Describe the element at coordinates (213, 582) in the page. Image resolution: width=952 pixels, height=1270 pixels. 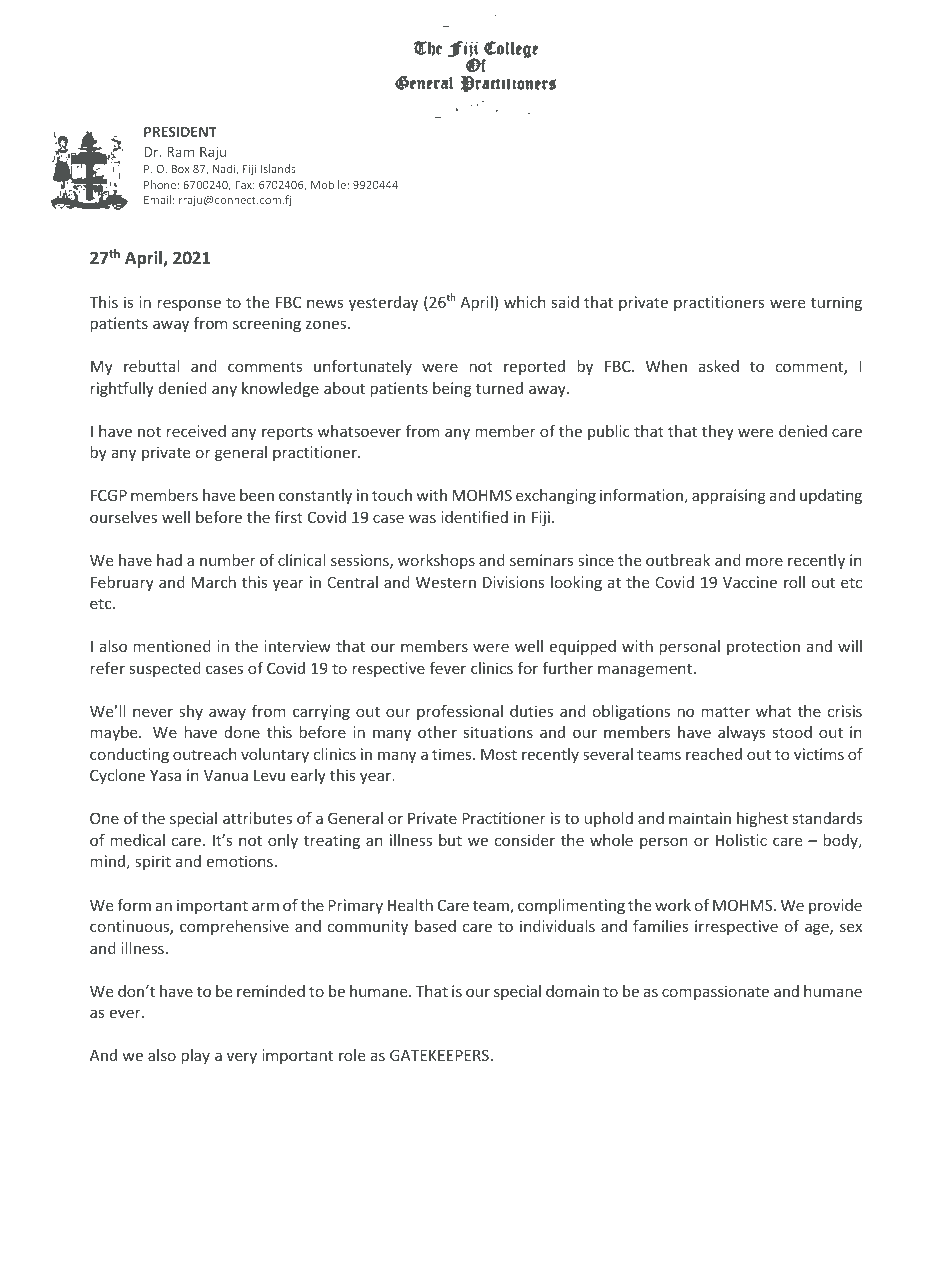
I see `March` at that location.
